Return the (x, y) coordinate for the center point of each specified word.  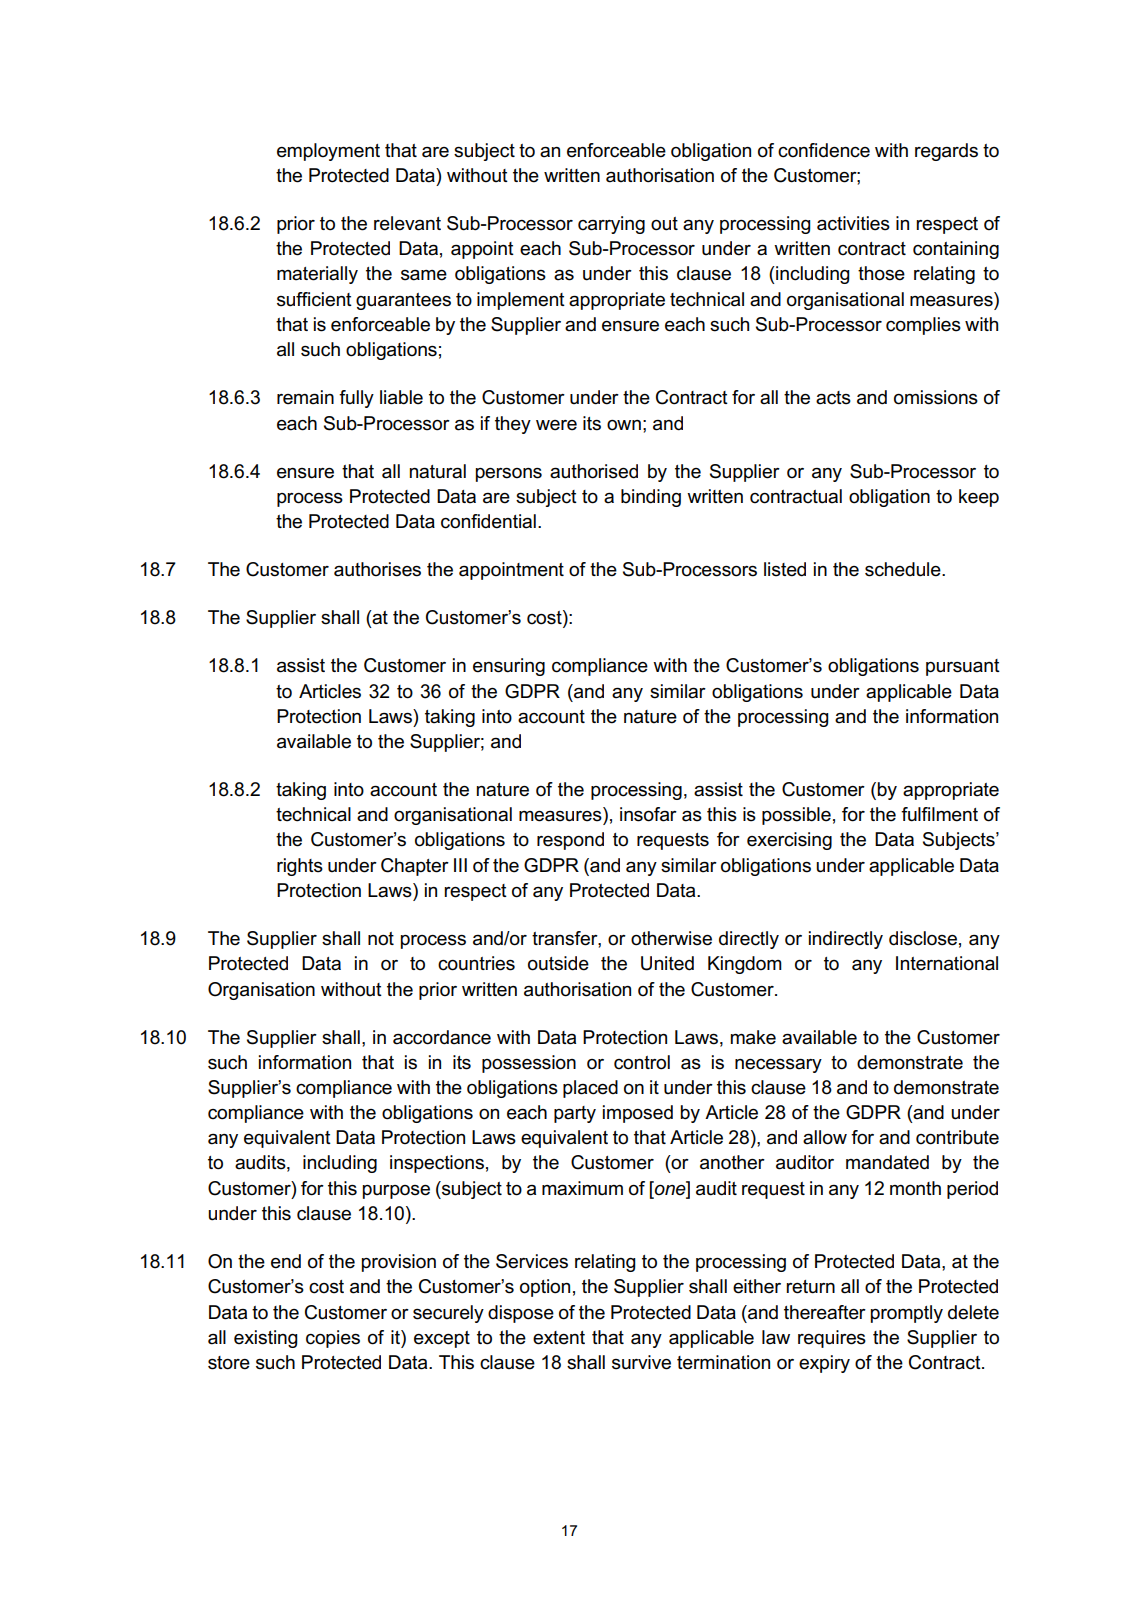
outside (558, 963)
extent (559, 1338)
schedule (904, 569)
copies (333, 1339)
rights (300, 867)
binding (651, 498)
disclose (923, 938)
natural (438, 471)
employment (328, 152)
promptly (907, 1314)
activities (853, 223)
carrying (611, 225)
